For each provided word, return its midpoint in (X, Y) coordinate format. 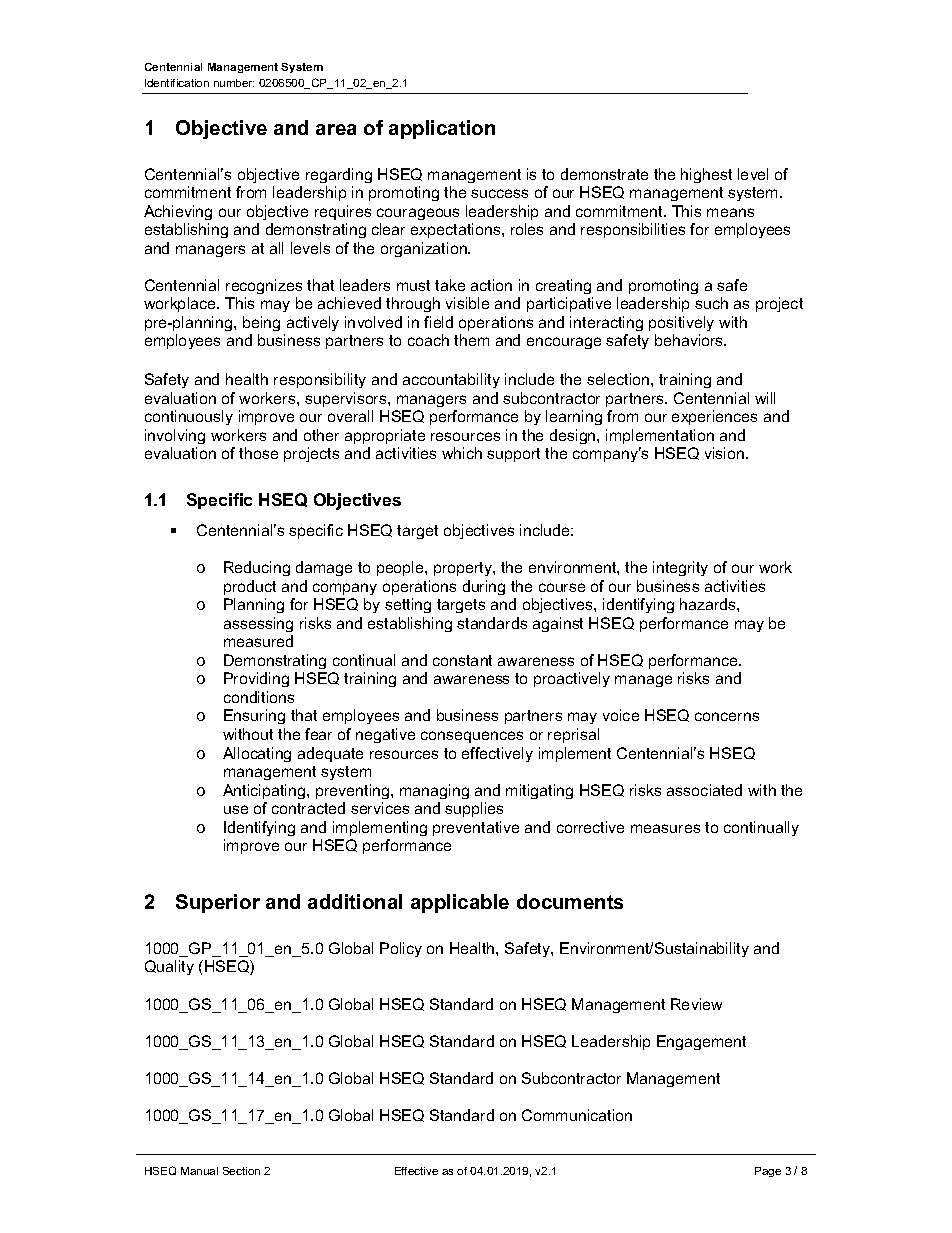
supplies (474, 809)
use (236, 809)
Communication (577, 1115)
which (462, 453)
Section (241, 1171)
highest (706, 175)
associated (704, 790)
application (442, 129)
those (258, 453)
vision (726, 453)
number (234, 83)
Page (768, 1172)
